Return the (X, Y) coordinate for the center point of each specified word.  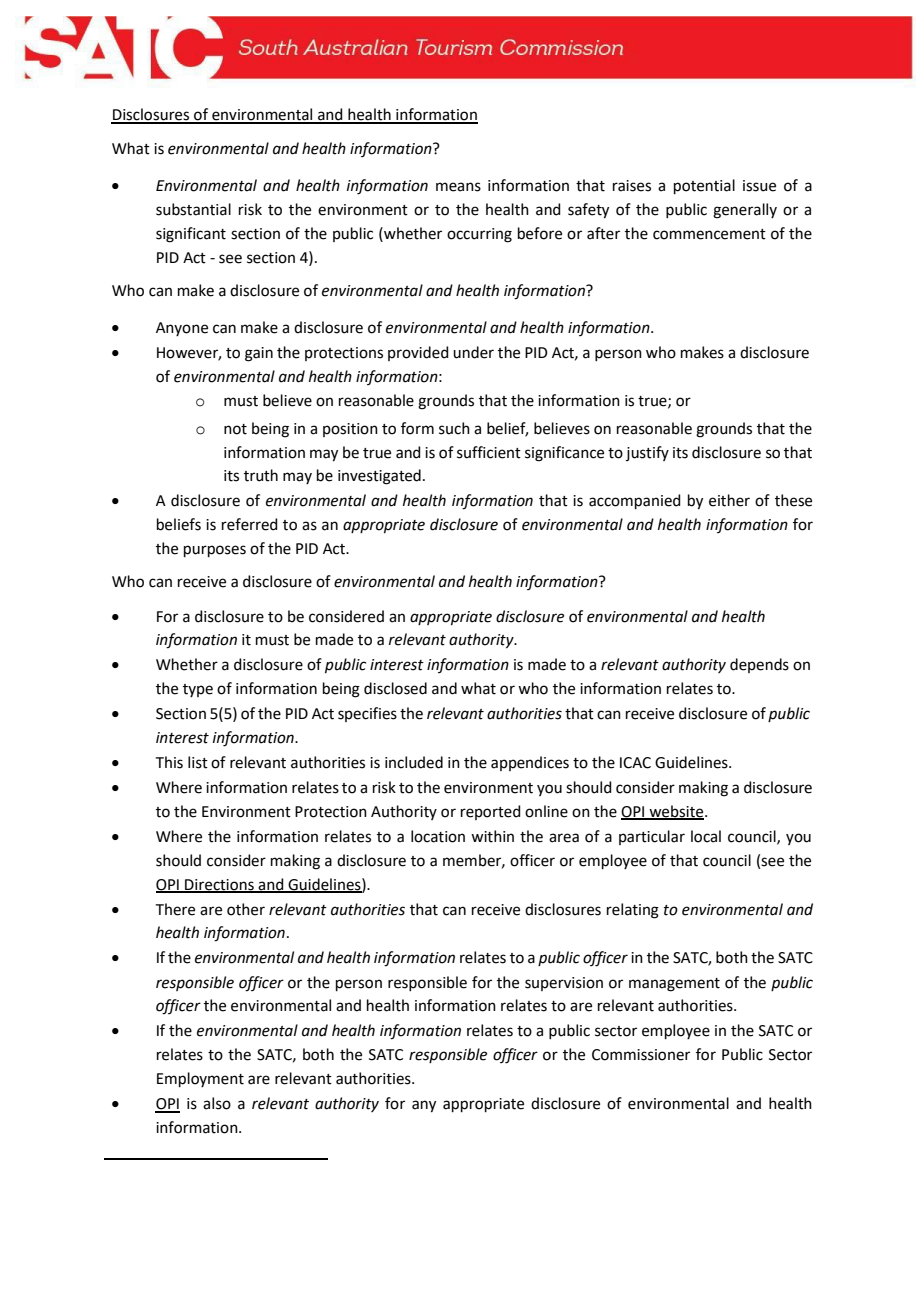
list (198, 762)
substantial (193, 209)
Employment (200, 1079)
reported (491, 812)
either (729, 500)
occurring (479, 235)
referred (250, 524)
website (676, 812)
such (454, 428)
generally (745, 211)
